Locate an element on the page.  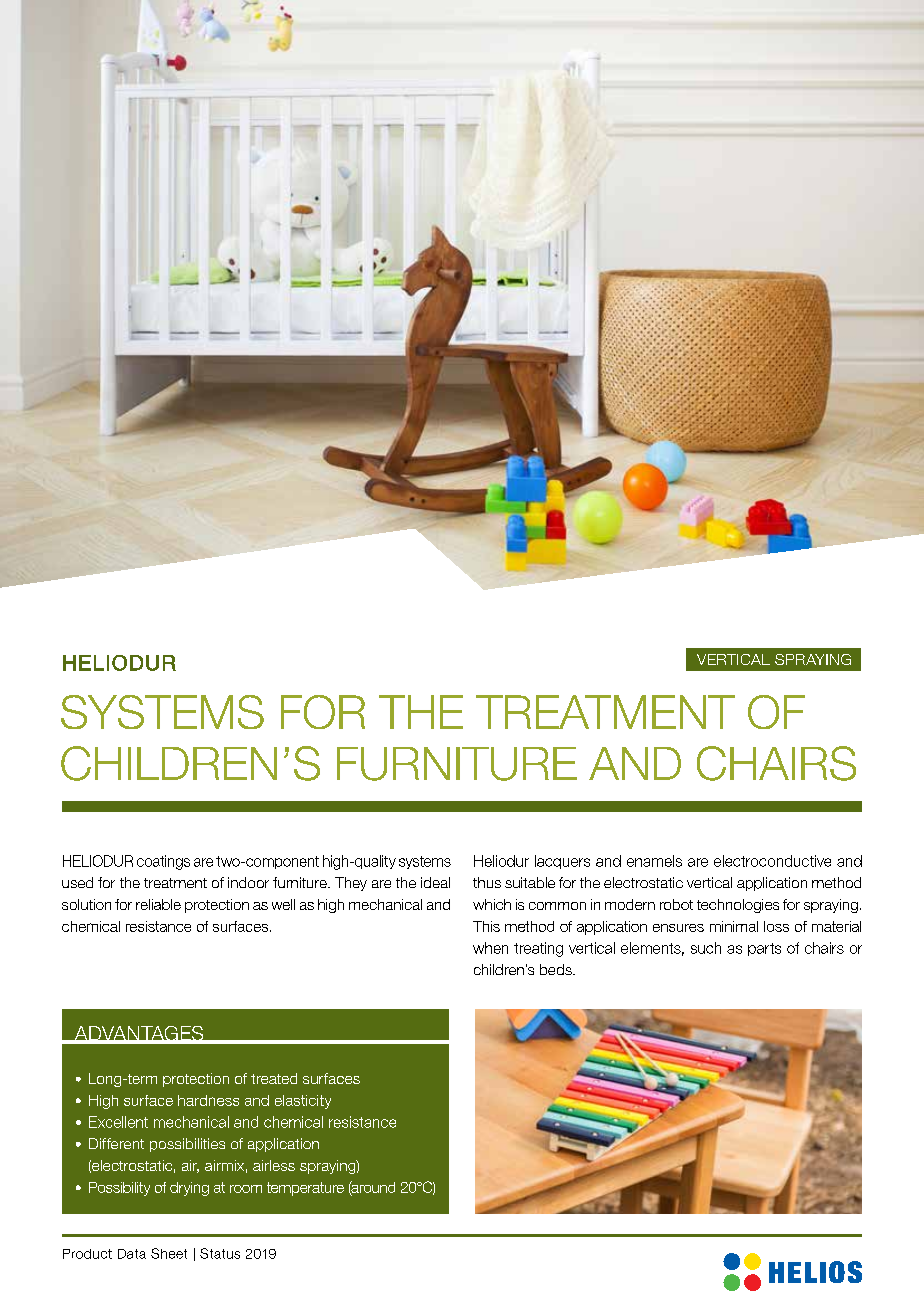
Status is located at coordinates (220, 1253).
